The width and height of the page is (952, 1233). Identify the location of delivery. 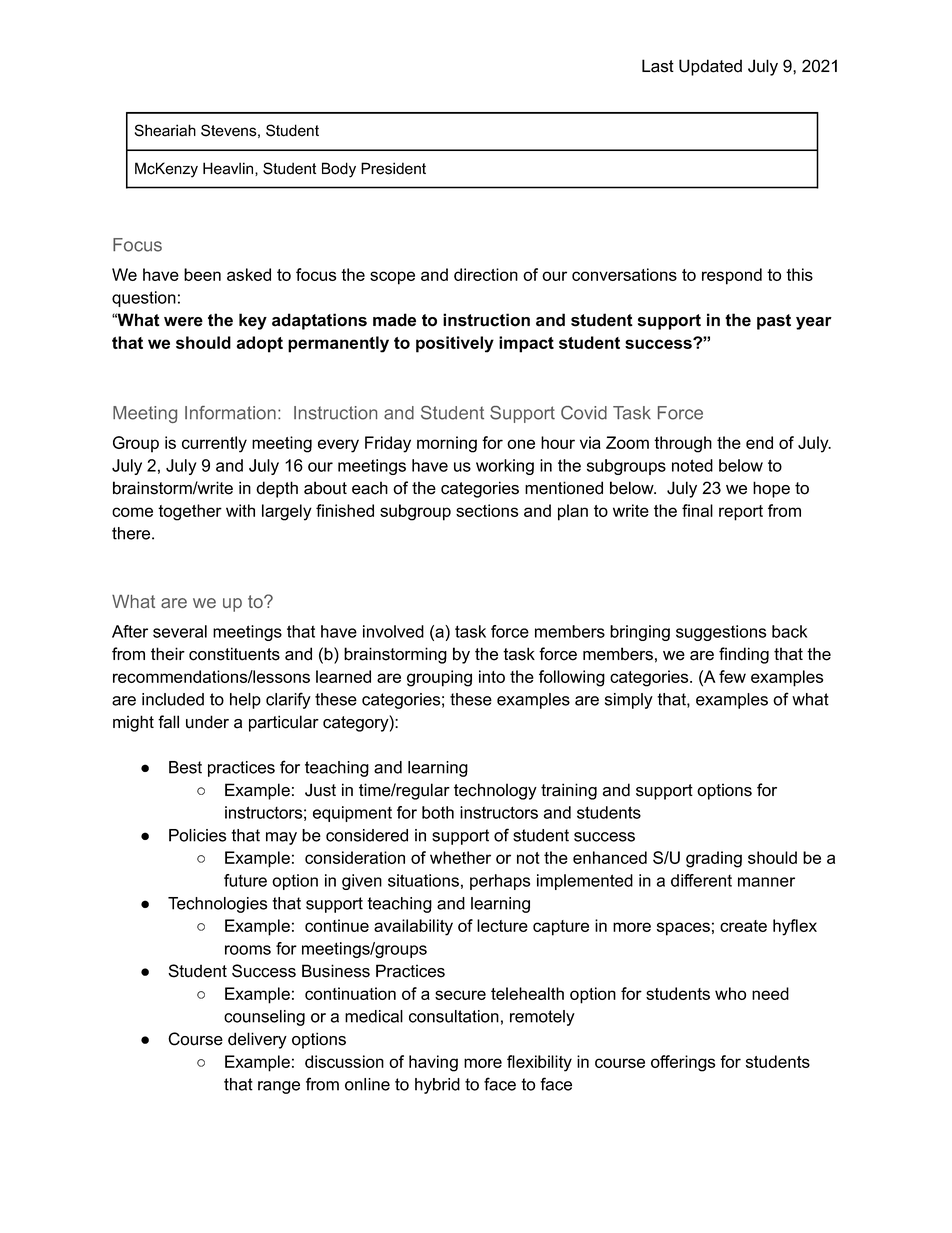
(257, 1040).
